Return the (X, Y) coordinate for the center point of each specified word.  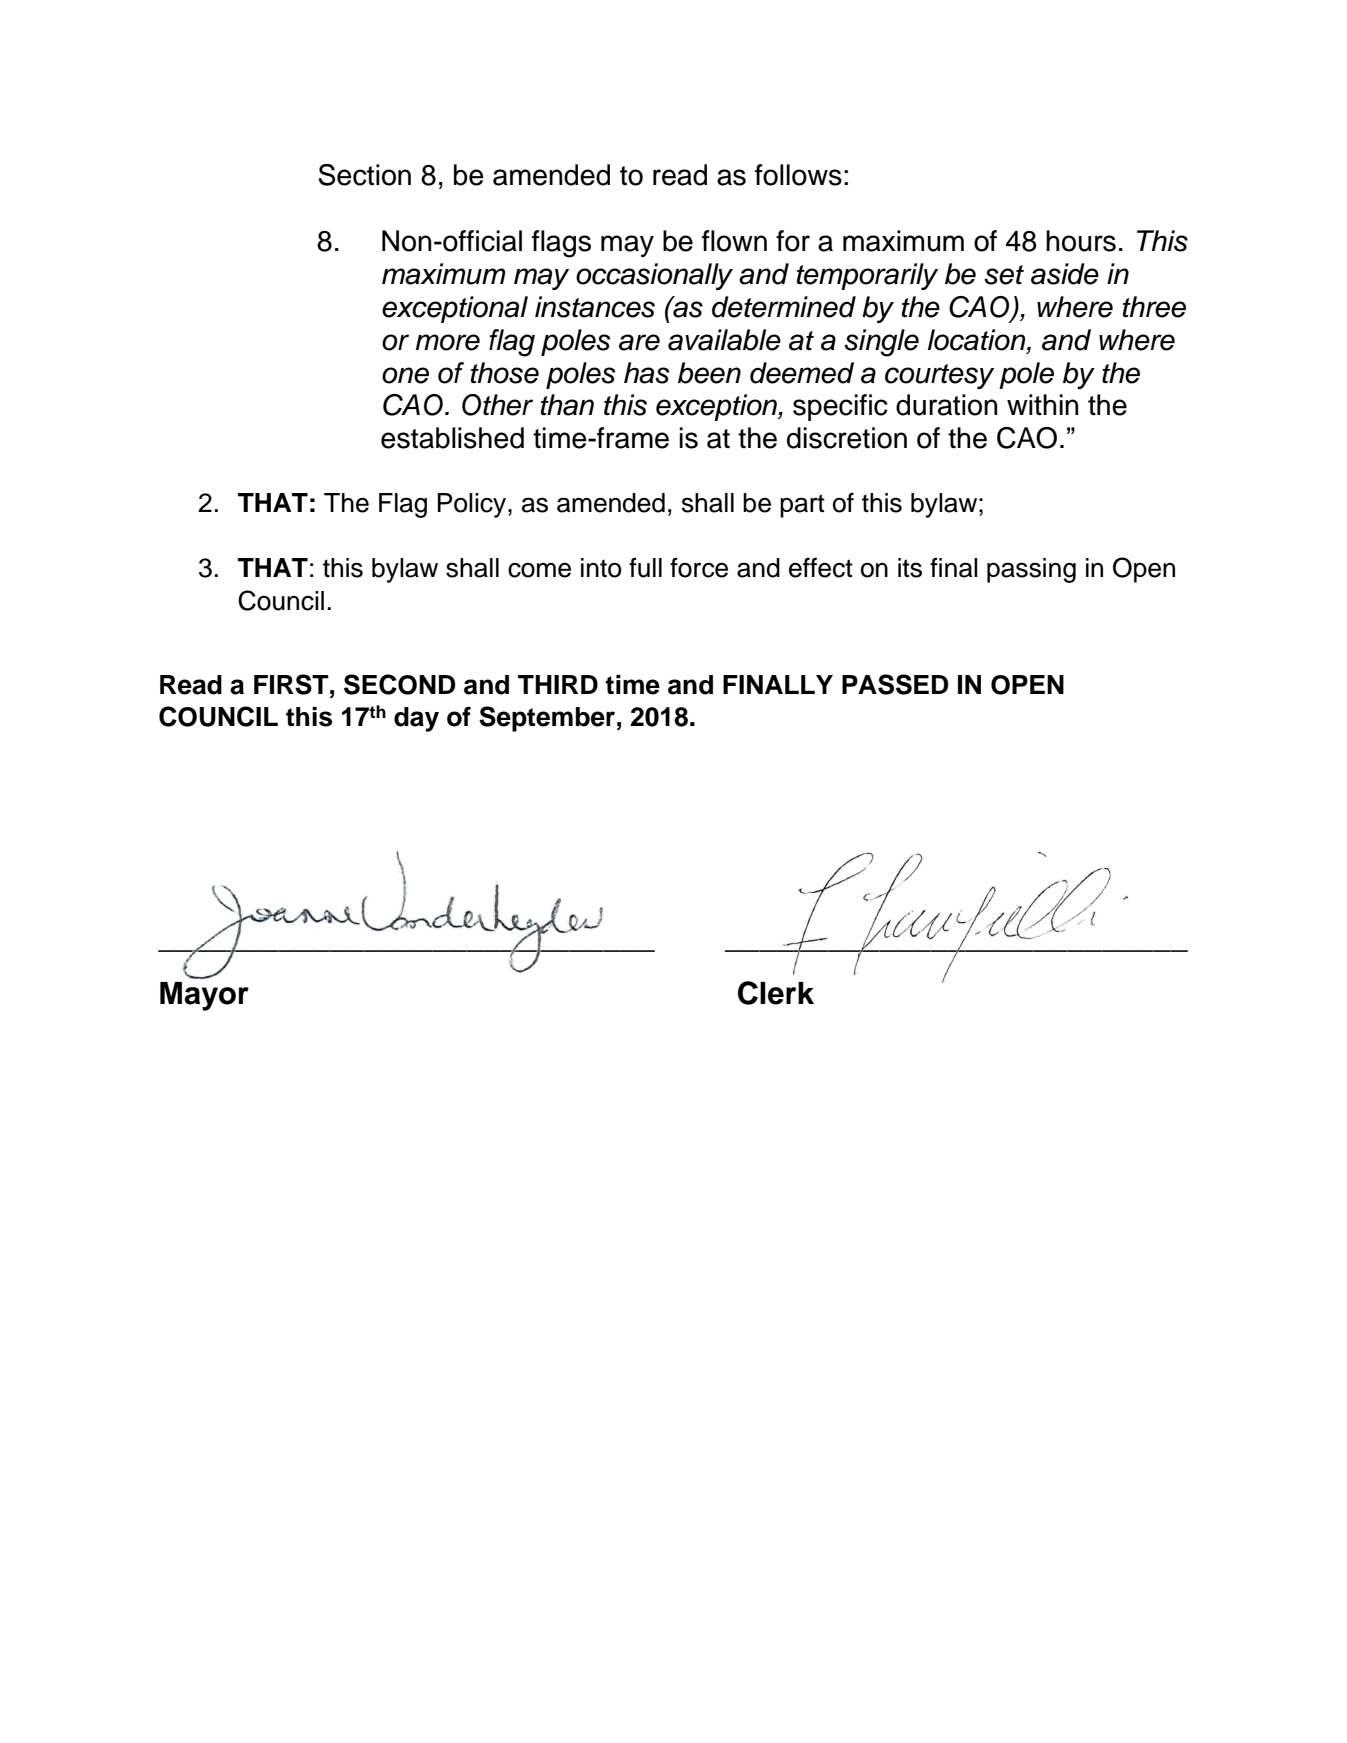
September (547, 719)
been (709, 373)
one (405, 375)
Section (364, 175)
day (416, 719)
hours (1081, 241)
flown (734, 241)
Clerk (776, 993)
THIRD (558, 684)
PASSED (895, 684)
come (539, 570)
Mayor (204, 996)
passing (1031, 570)
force (699, 568)
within (1042, 405)
